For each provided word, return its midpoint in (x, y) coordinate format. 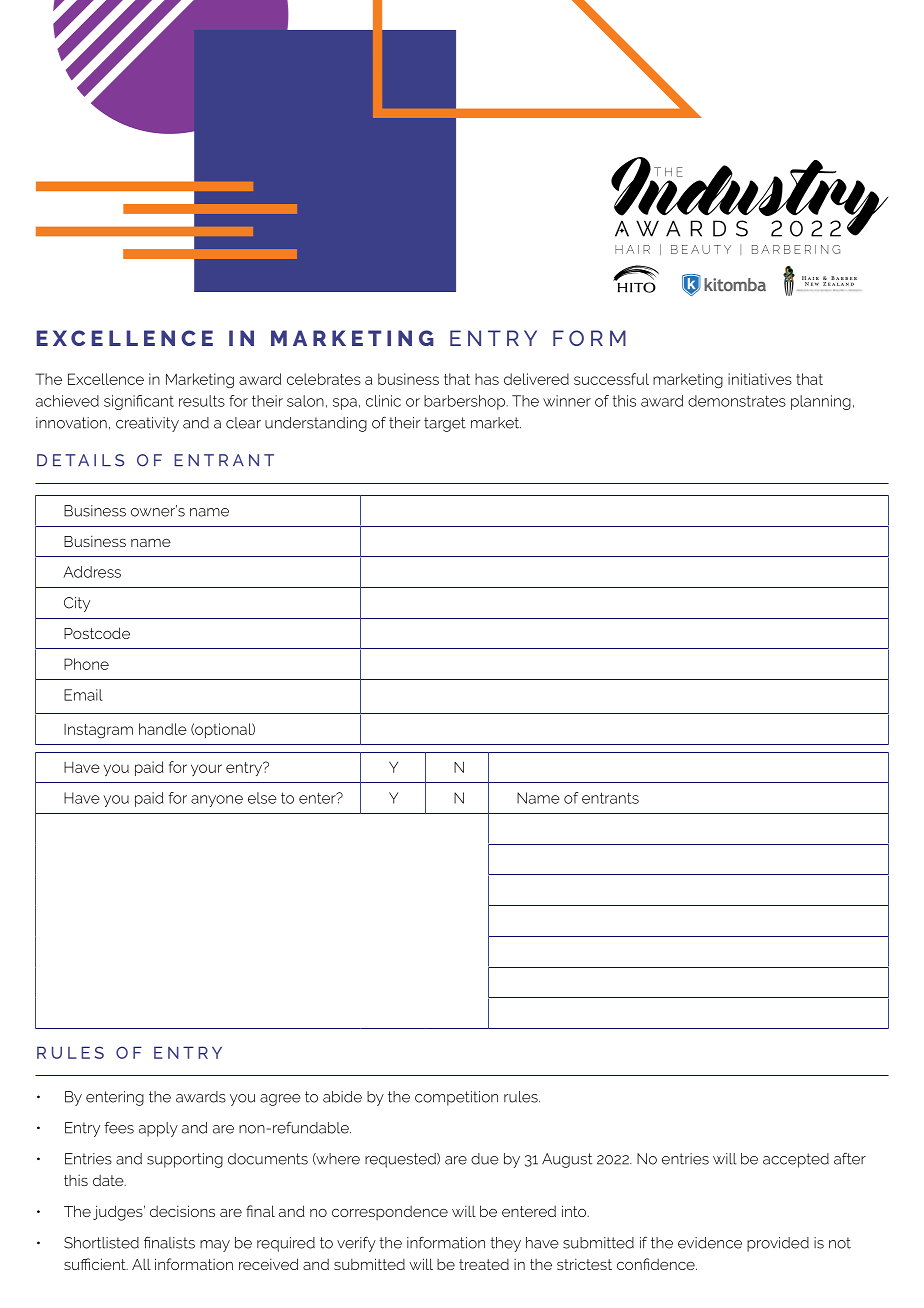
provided (778, 1244)
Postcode (97, 633)
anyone (217, 801)
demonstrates (737, 401)
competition (456, 1098)
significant (139, 402)
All (141, 1264)
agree (280, 1100)
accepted (796, 1160)
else (262, 798)
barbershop (466, 402)
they (505, 1244)
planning (821, 402)
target (445, 424)
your (206, 770)
